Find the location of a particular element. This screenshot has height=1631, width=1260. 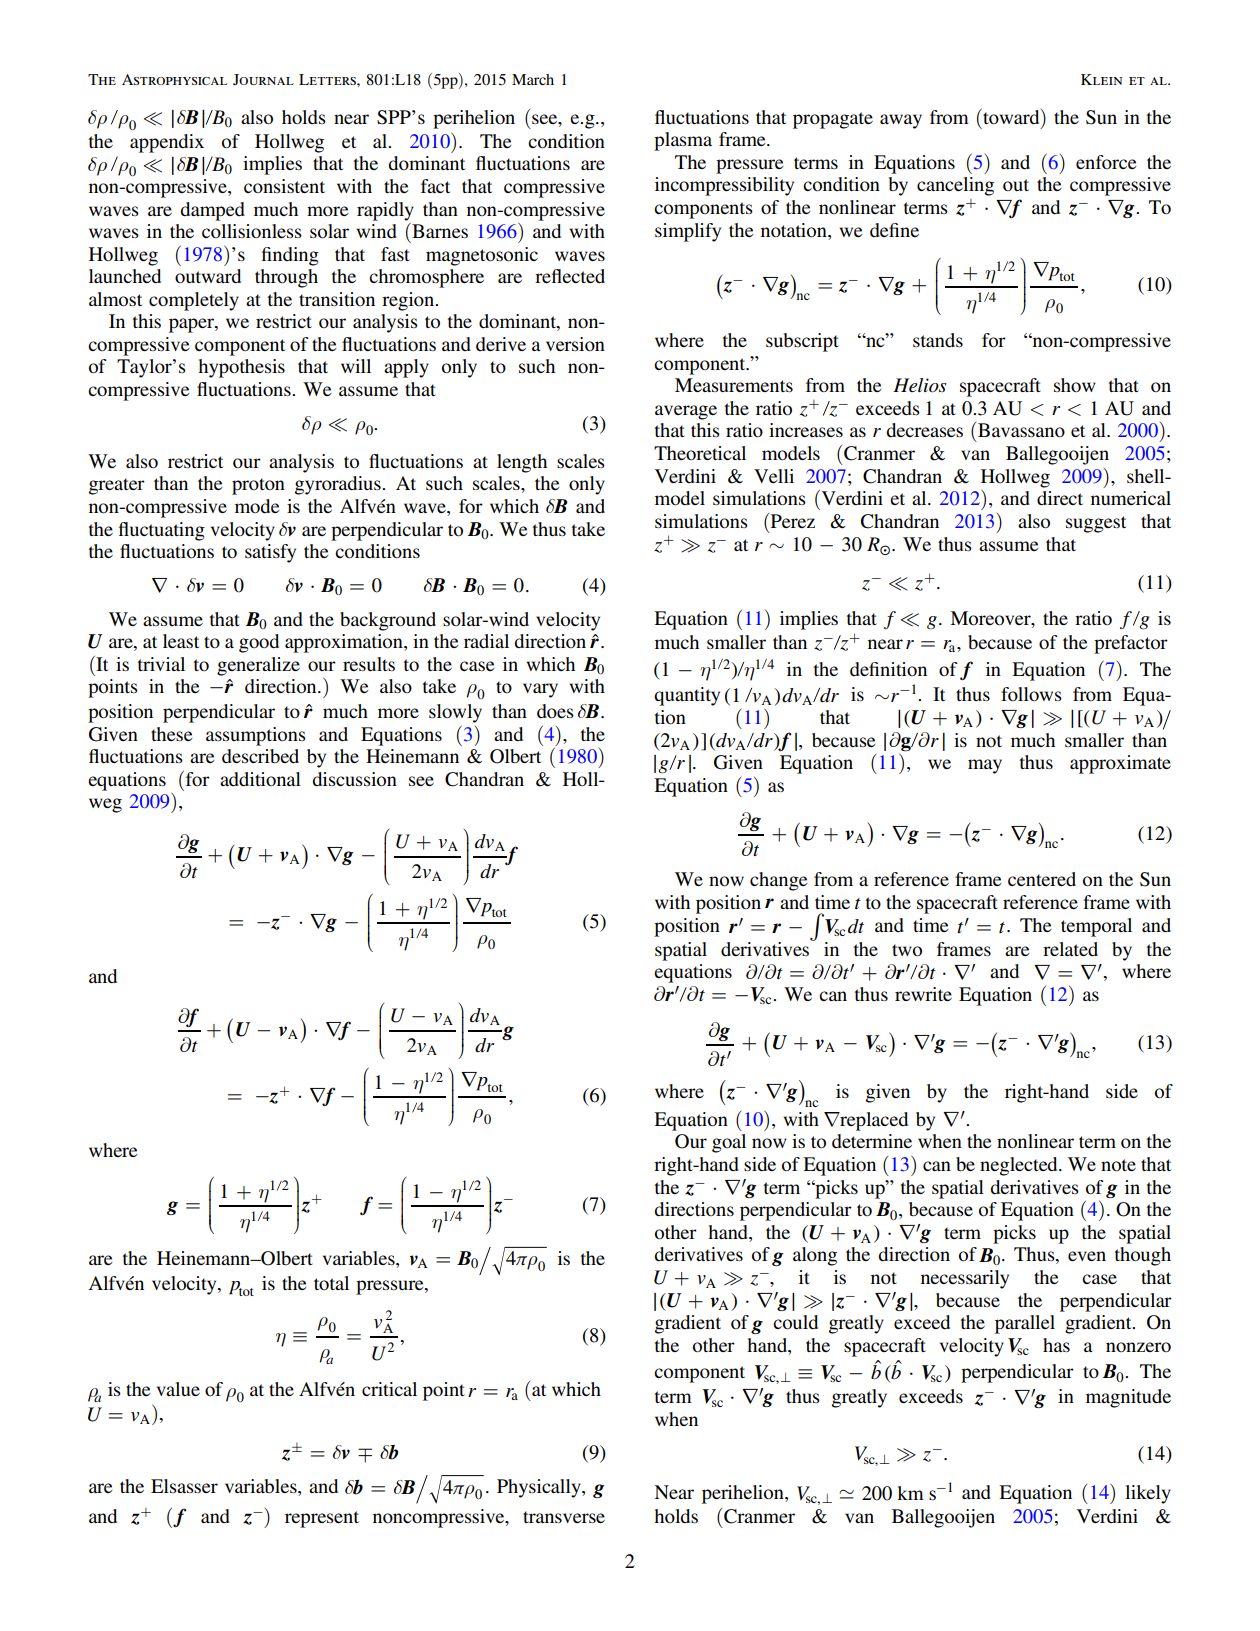

satisfy is located at coordinates (270, 553).
